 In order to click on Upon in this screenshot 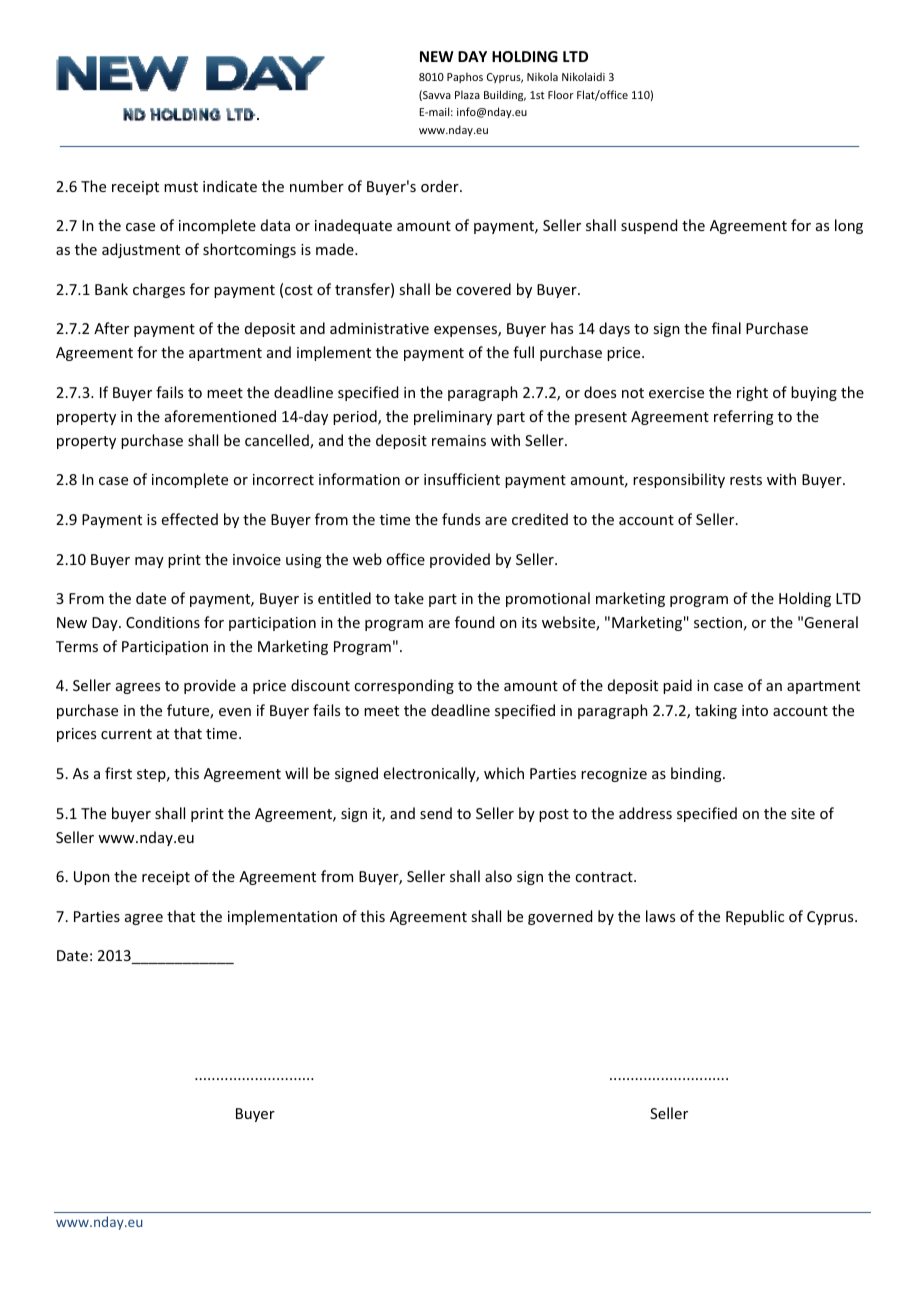, I will do `click(92, 878)`.
